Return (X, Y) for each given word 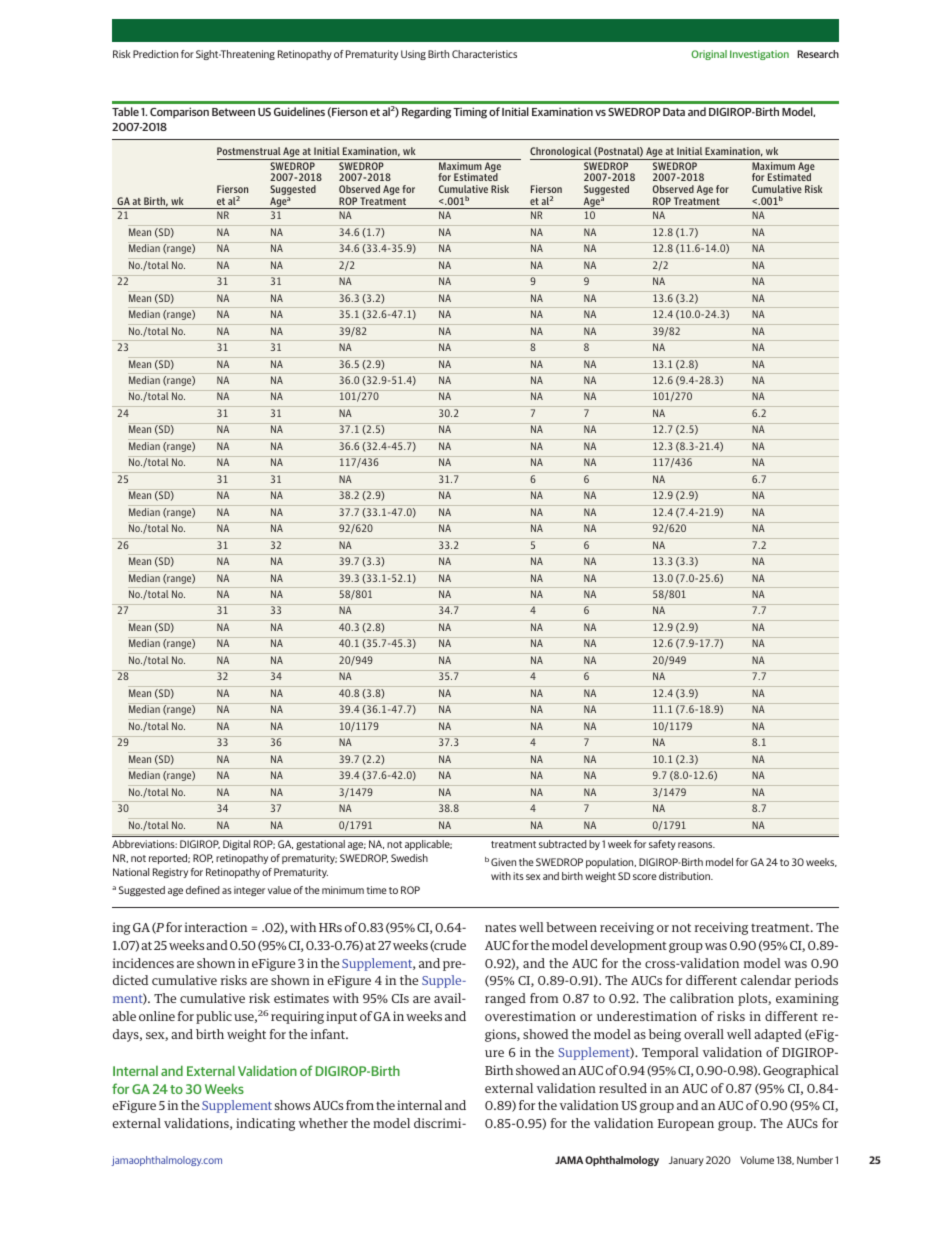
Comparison (179, 112)
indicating (265, 1124)
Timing (470, 113)
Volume (757, 1160)
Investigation (759, 55)
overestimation (530, 1016)
